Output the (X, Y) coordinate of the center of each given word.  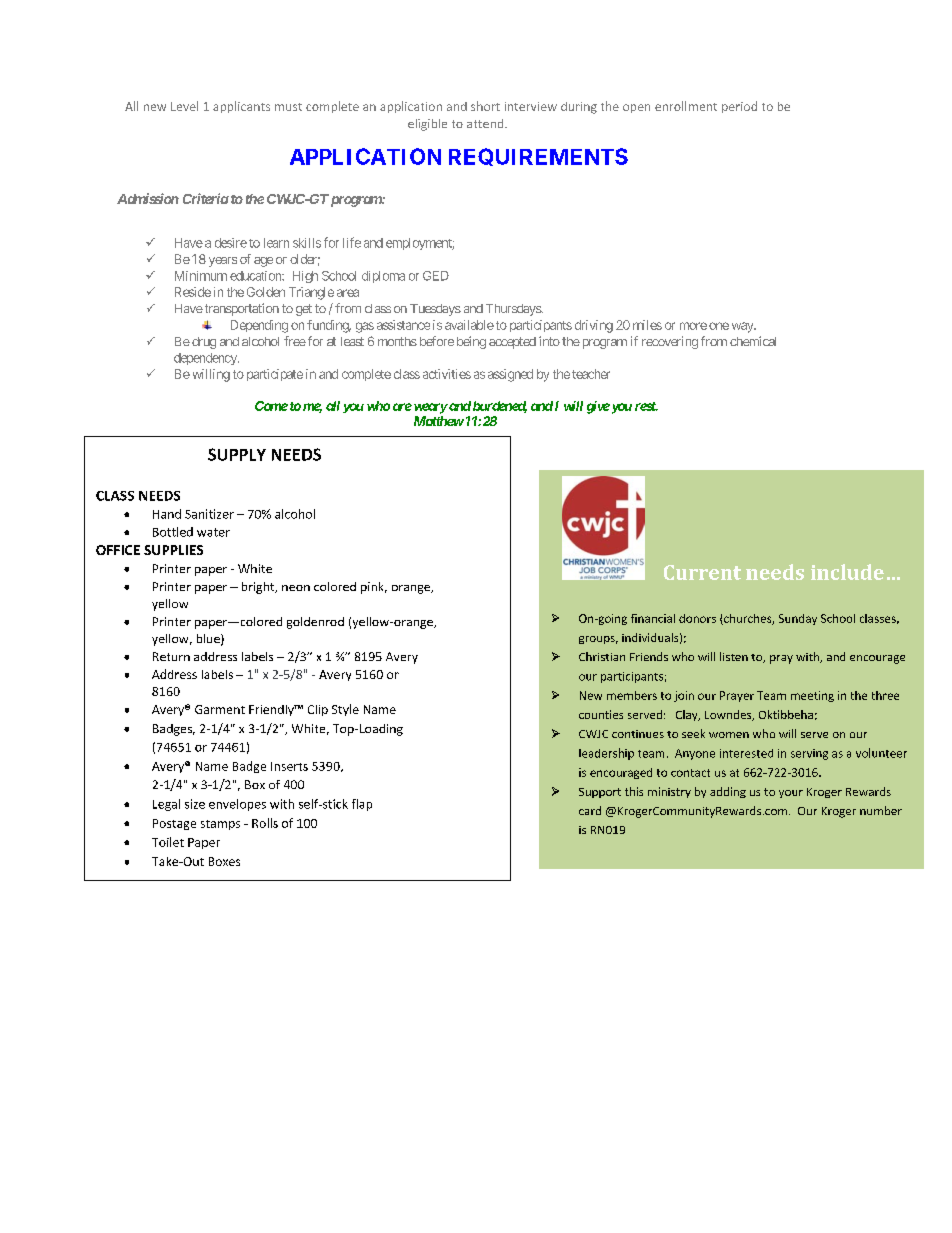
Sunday (798, 619)
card (590, 810)
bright (259, 588)
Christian (602, 656)
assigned (510, 375)
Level (184, 106)
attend (486, 123)
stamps (220, 825)
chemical (753, 341)
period (739, 107)
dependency (206, 359)
